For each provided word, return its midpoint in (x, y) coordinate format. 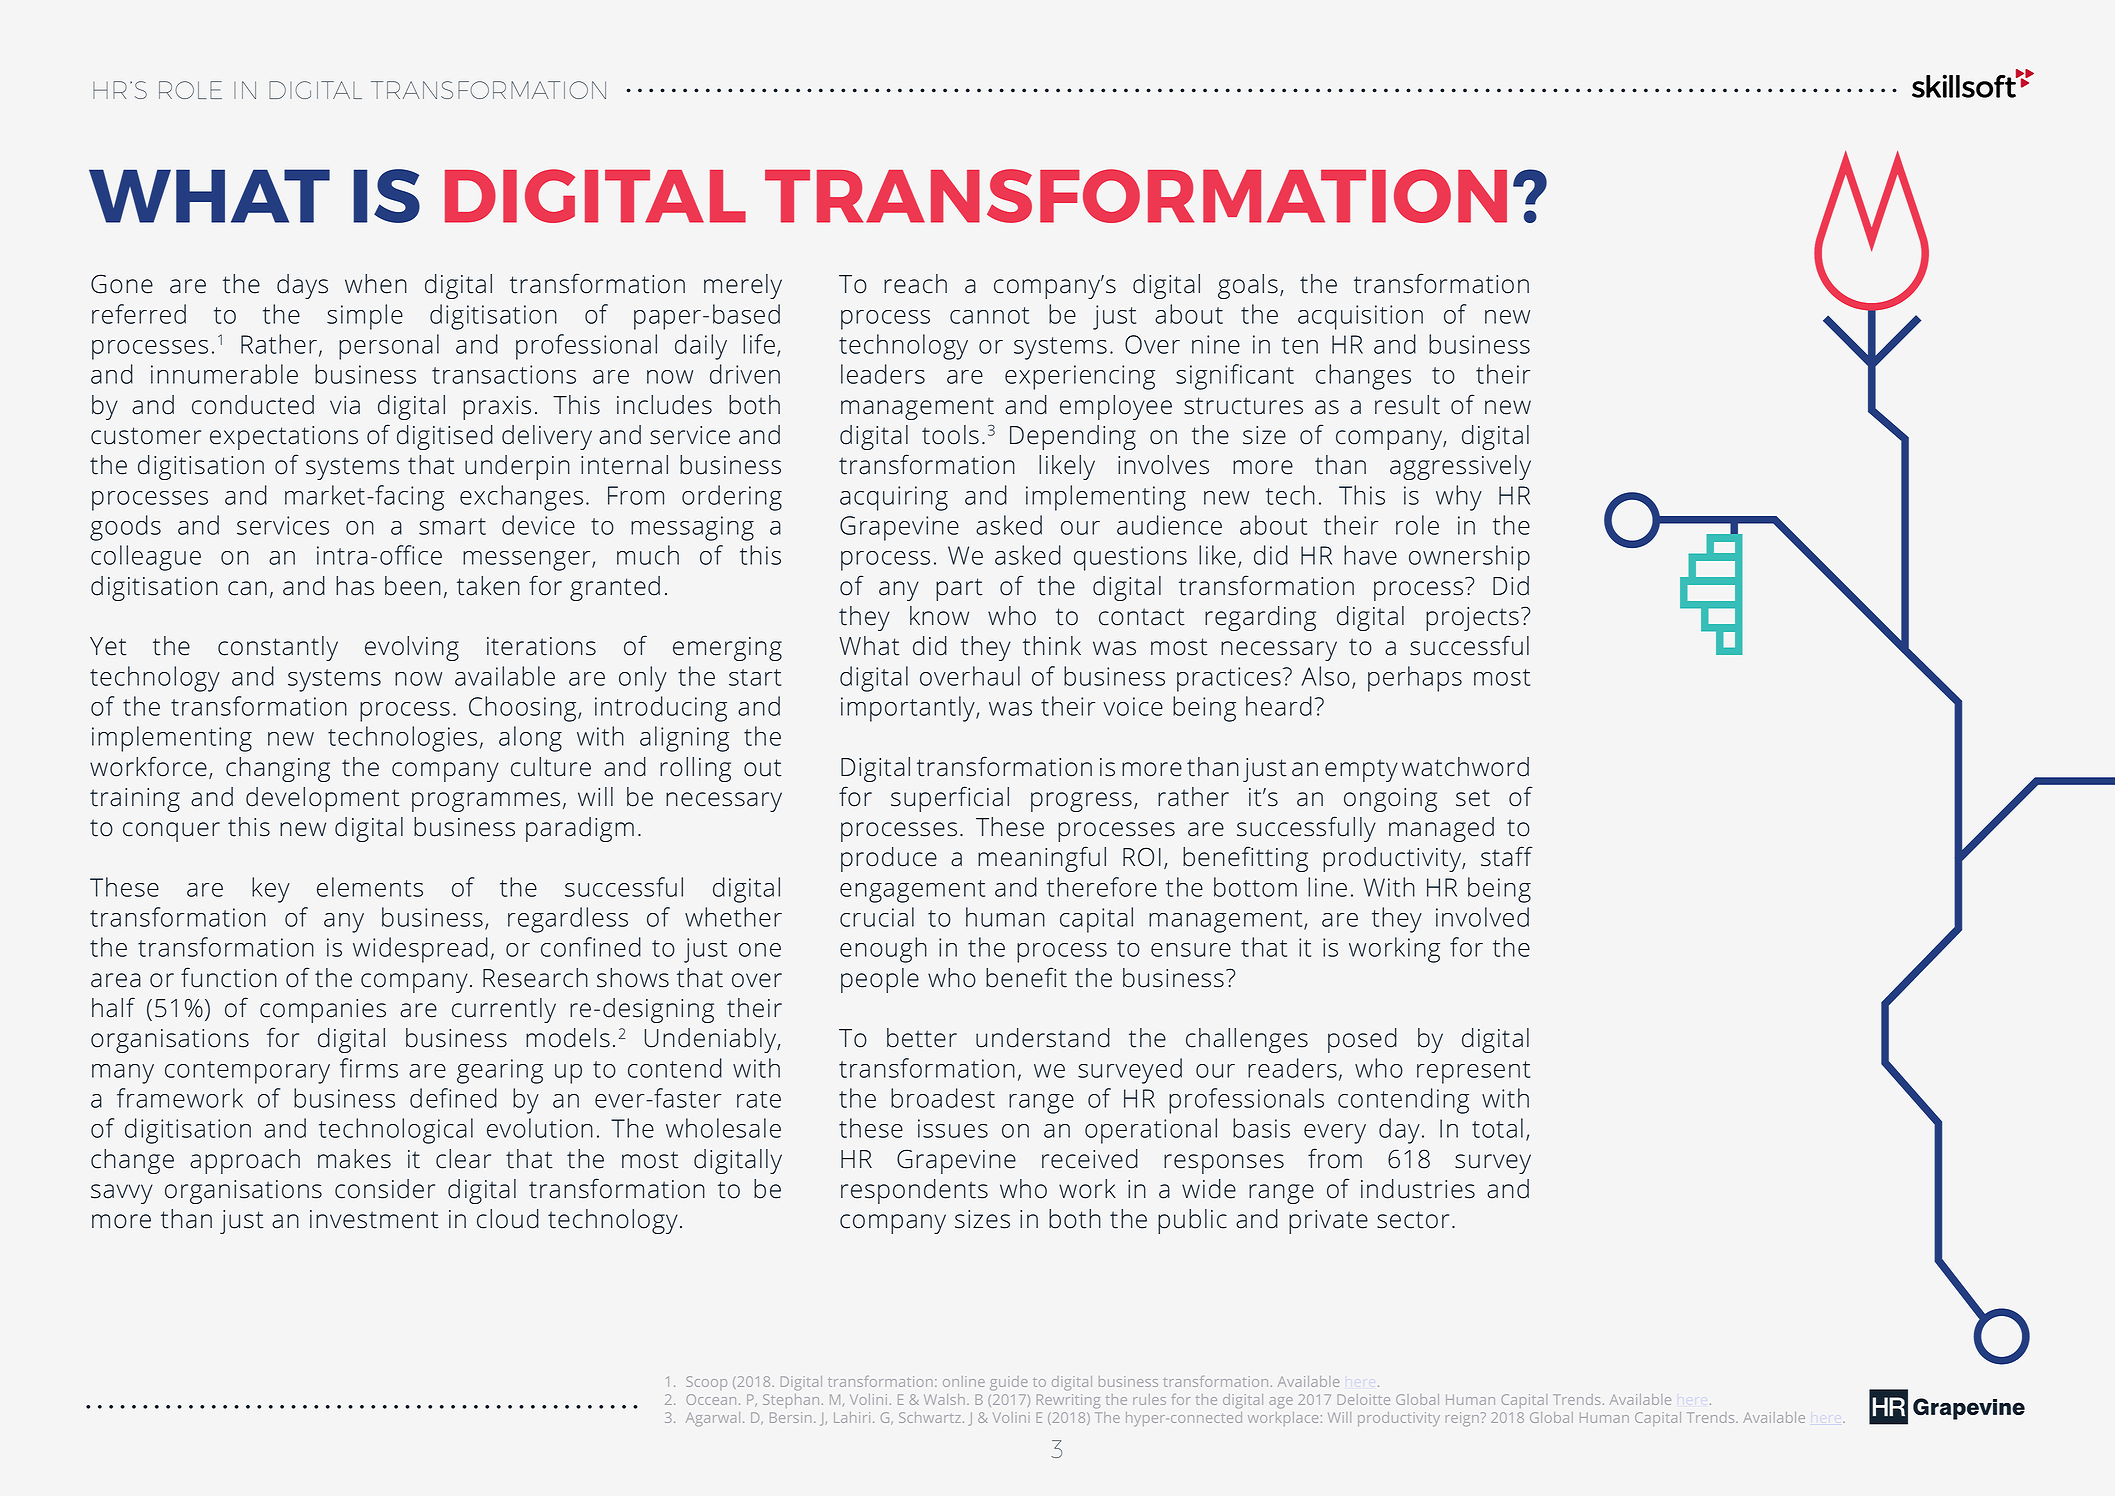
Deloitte (1363, 1399)
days (302, 286)
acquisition (1360, 317)
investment (374, 1219)
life (759, 344)
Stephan (791, 1401)
